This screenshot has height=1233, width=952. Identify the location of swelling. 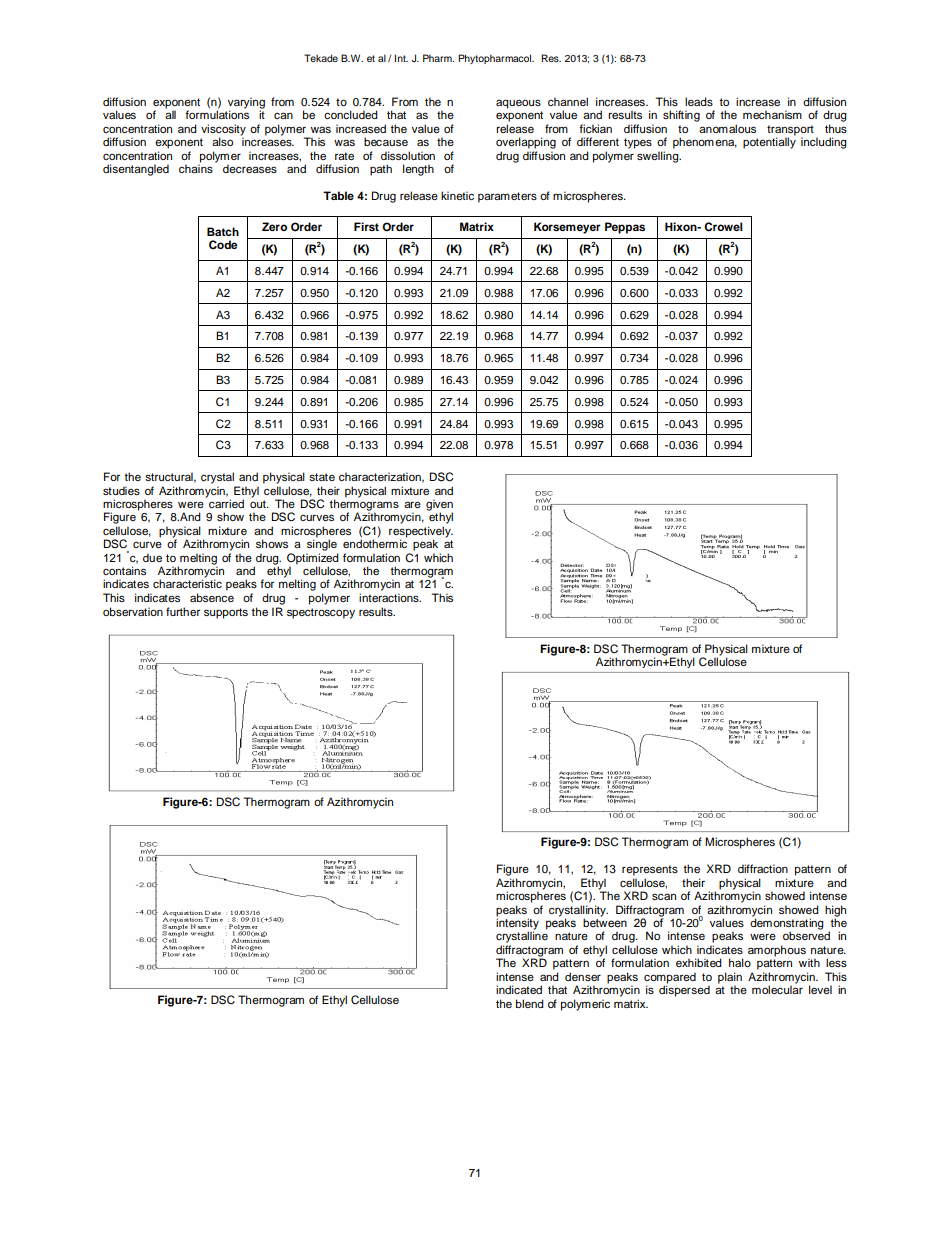
(659, 157).
